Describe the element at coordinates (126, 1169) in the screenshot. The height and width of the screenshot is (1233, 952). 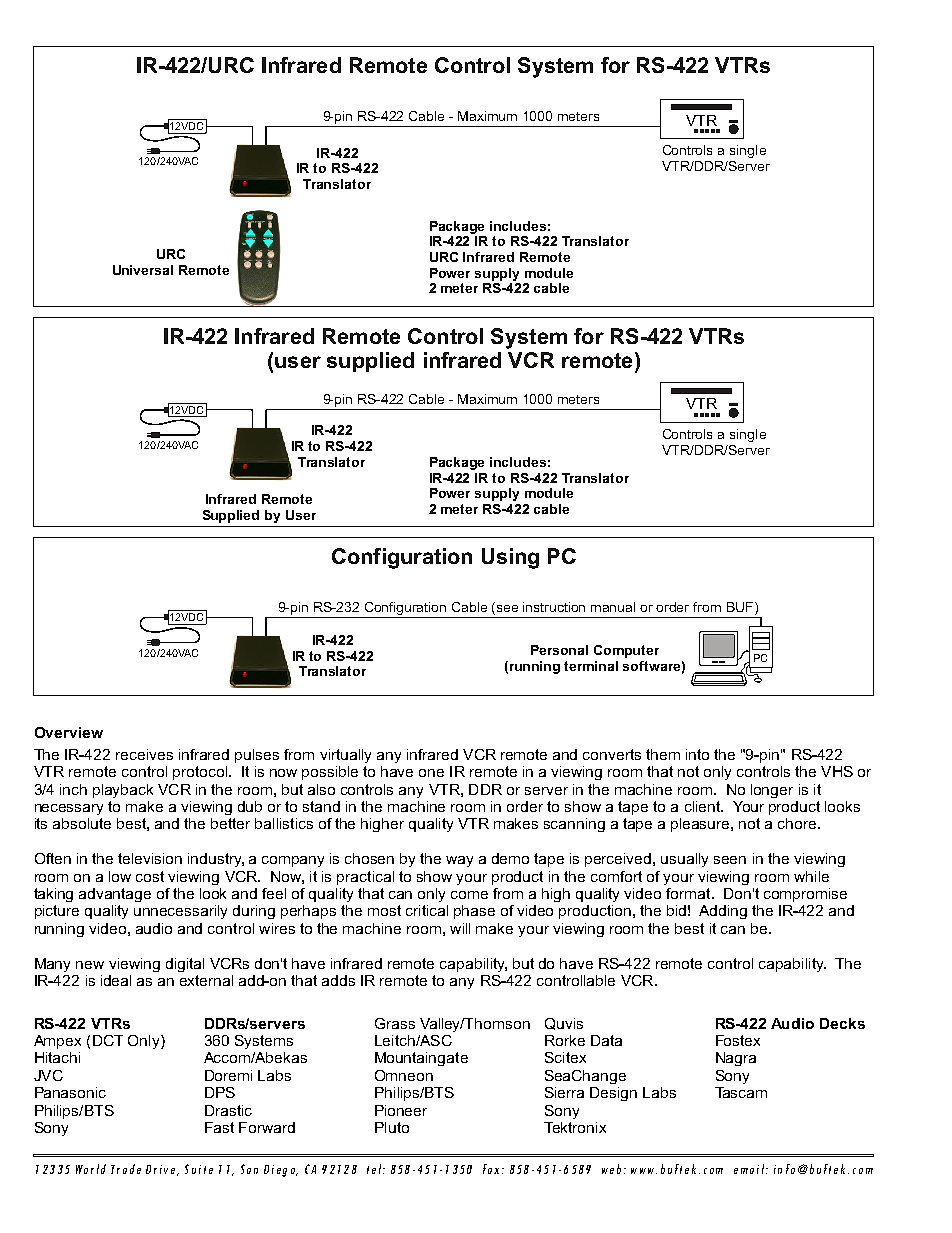
I see `Trade` at that location.
